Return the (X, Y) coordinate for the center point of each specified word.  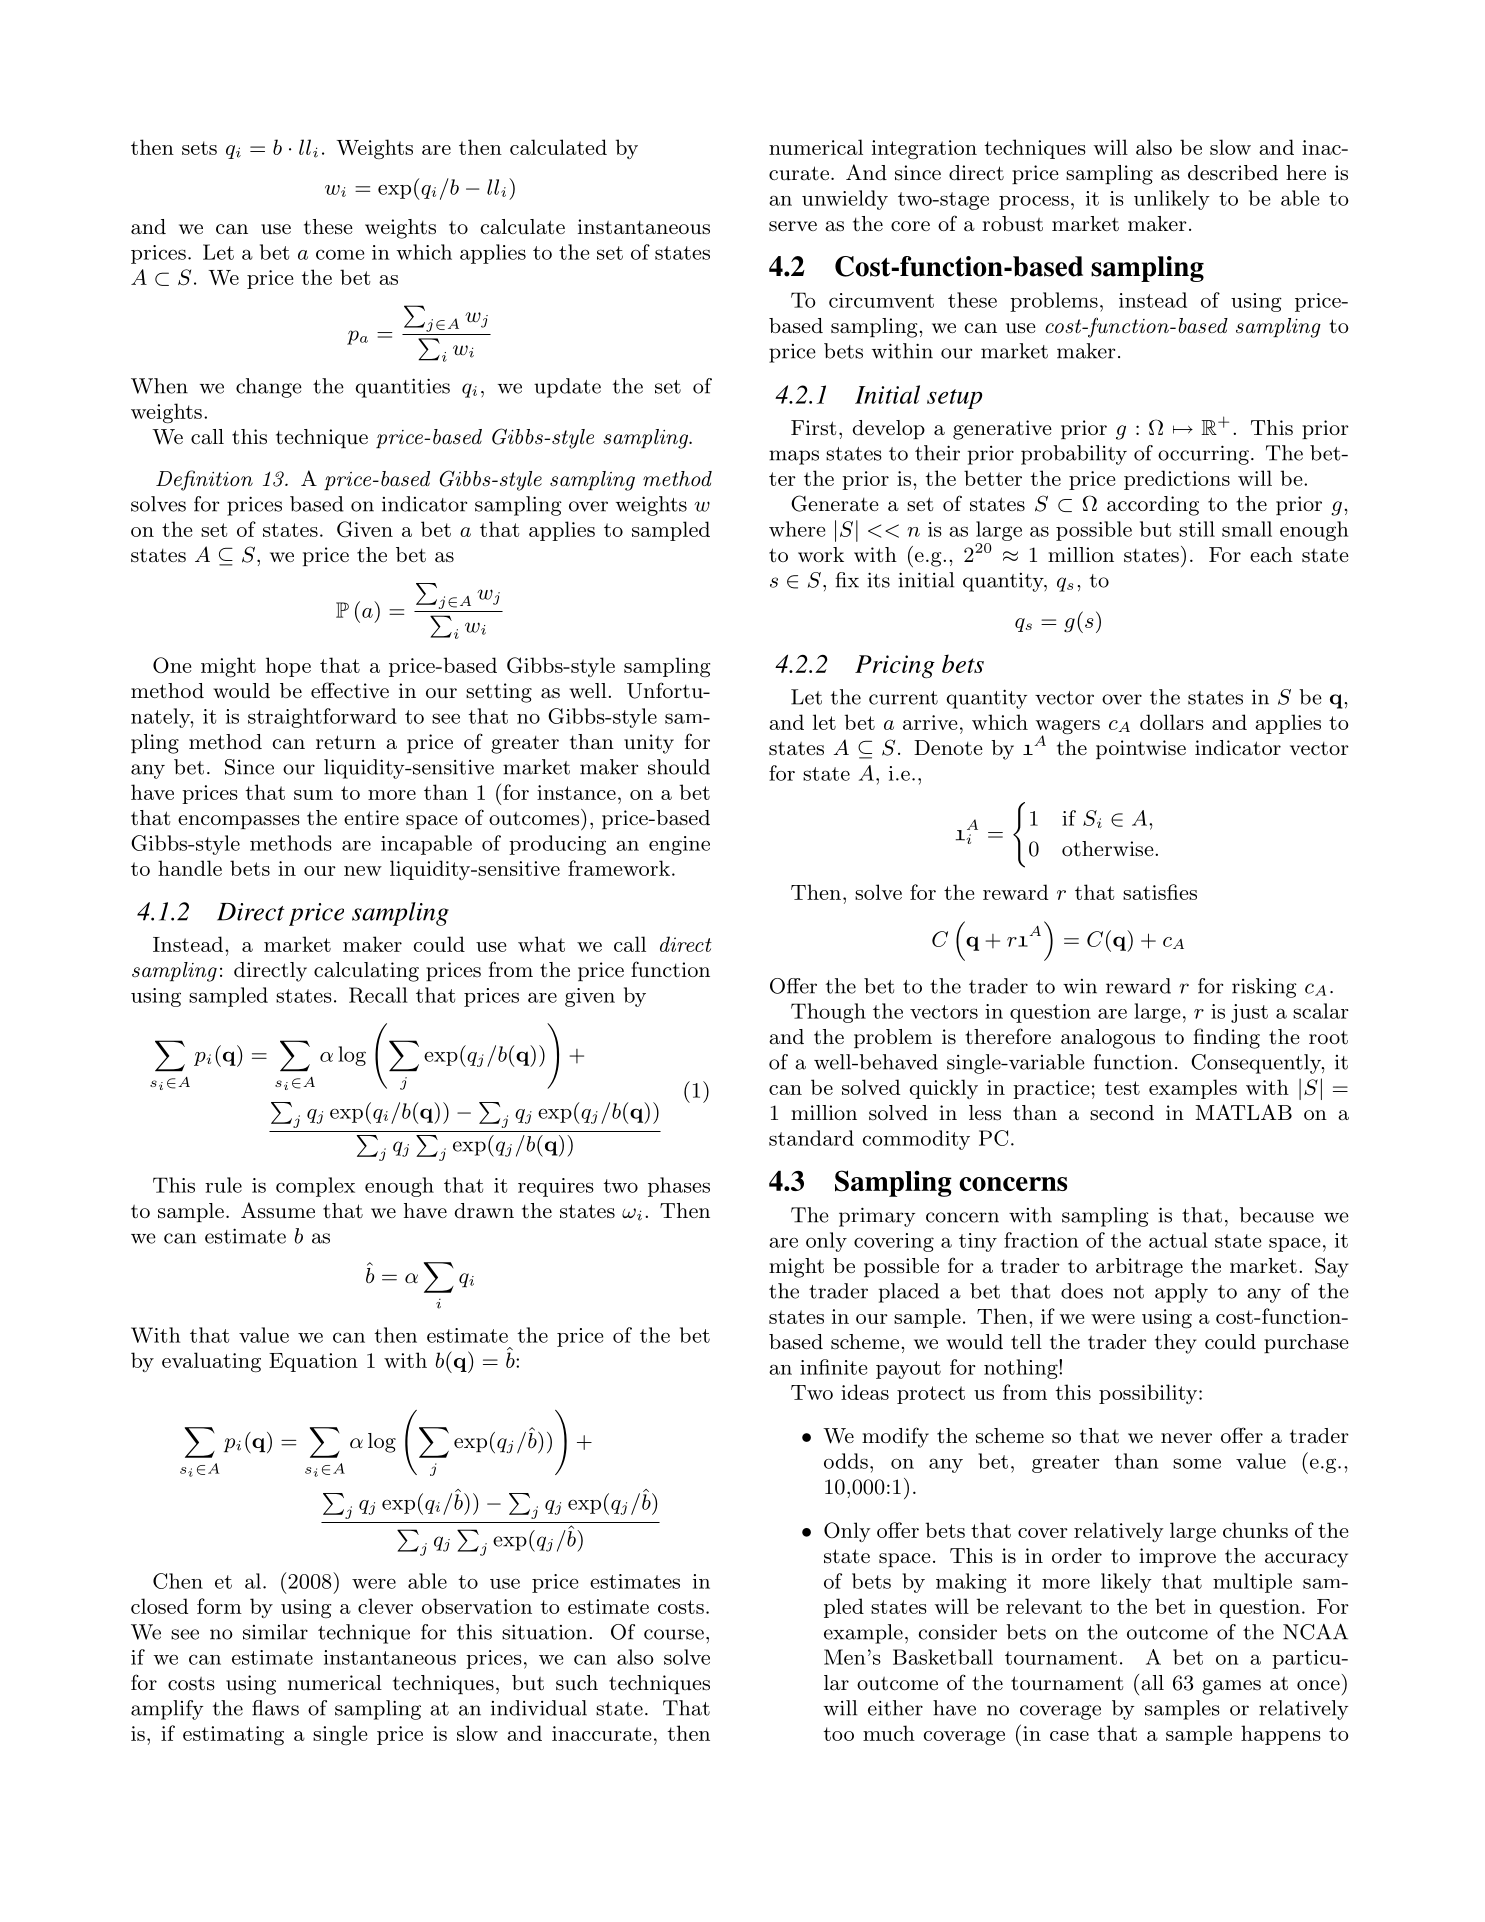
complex (315, 1187)
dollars (1172, 722)
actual (1178, 1240)
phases (679, 1187)
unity (649, 744)
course (674, 1634)
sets (199, 148)
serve (793, 226)
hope (288, 667)
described (1233, 172)
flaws (275, 1708)
